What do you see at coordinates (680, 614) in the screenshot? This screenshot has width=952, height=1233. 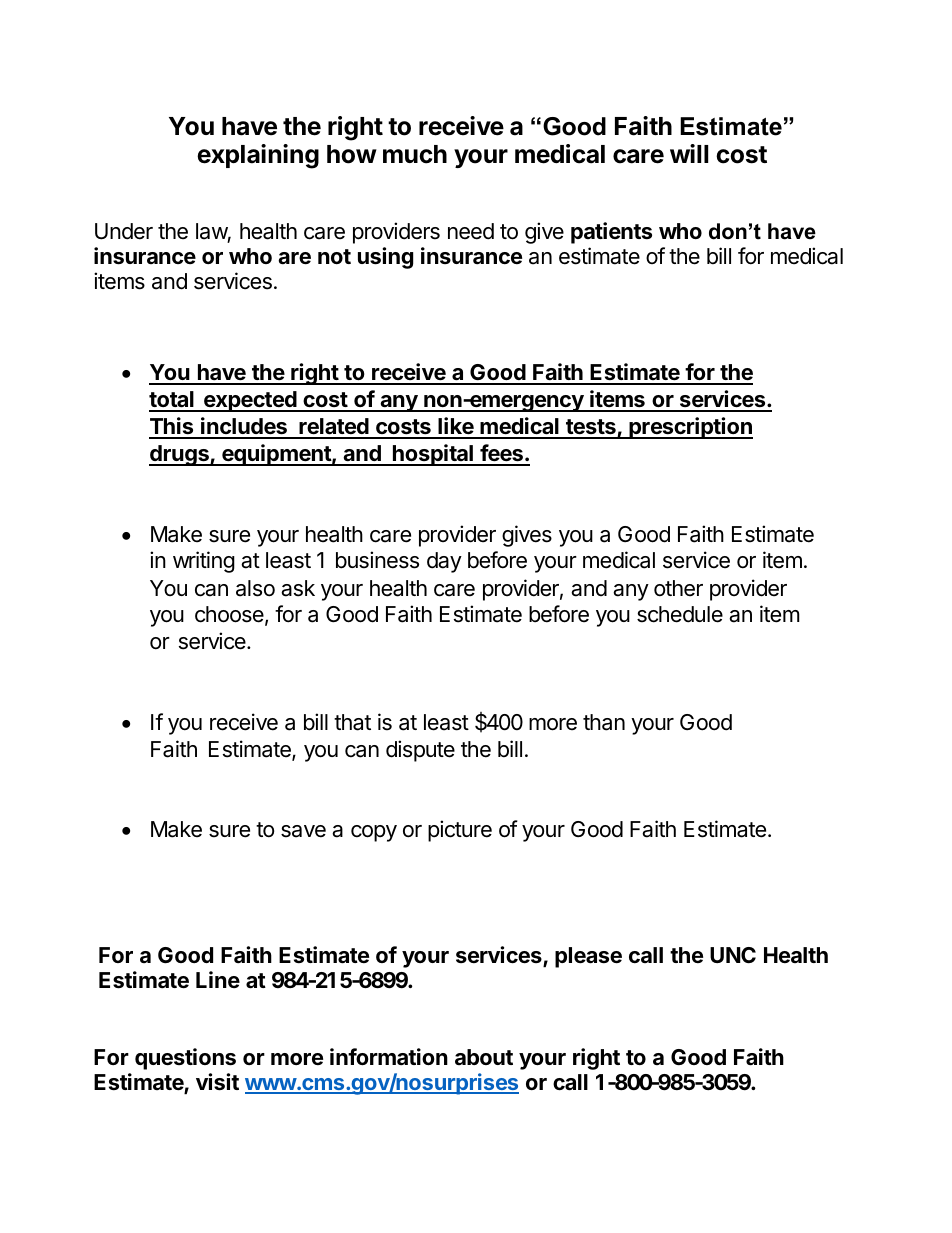 I see `schedule` at bounding box center [680, 614].
